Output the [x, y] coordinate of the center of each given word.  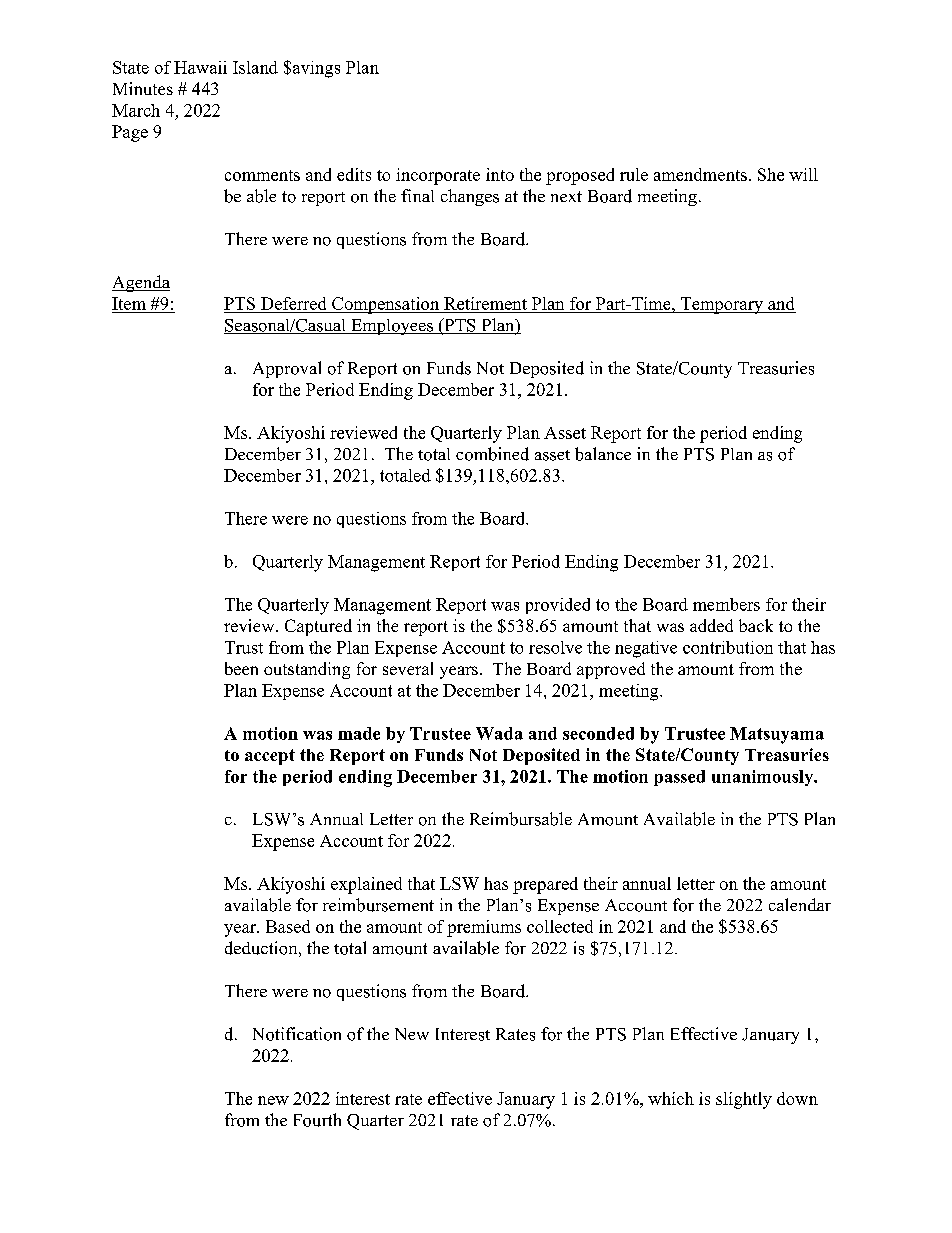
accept [270, 757]
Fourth [317, 1120]
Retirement [485, 303]
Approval [287, 369]
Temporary [722, 305]
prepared [545, 885]
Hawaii [200, 67]
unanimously [764, 778]
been [241, 668]
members [726, 604]
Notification [297, 1034]
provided [558, 606]
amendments [700, 174]
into [500, 174]
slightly [744, 1100]
